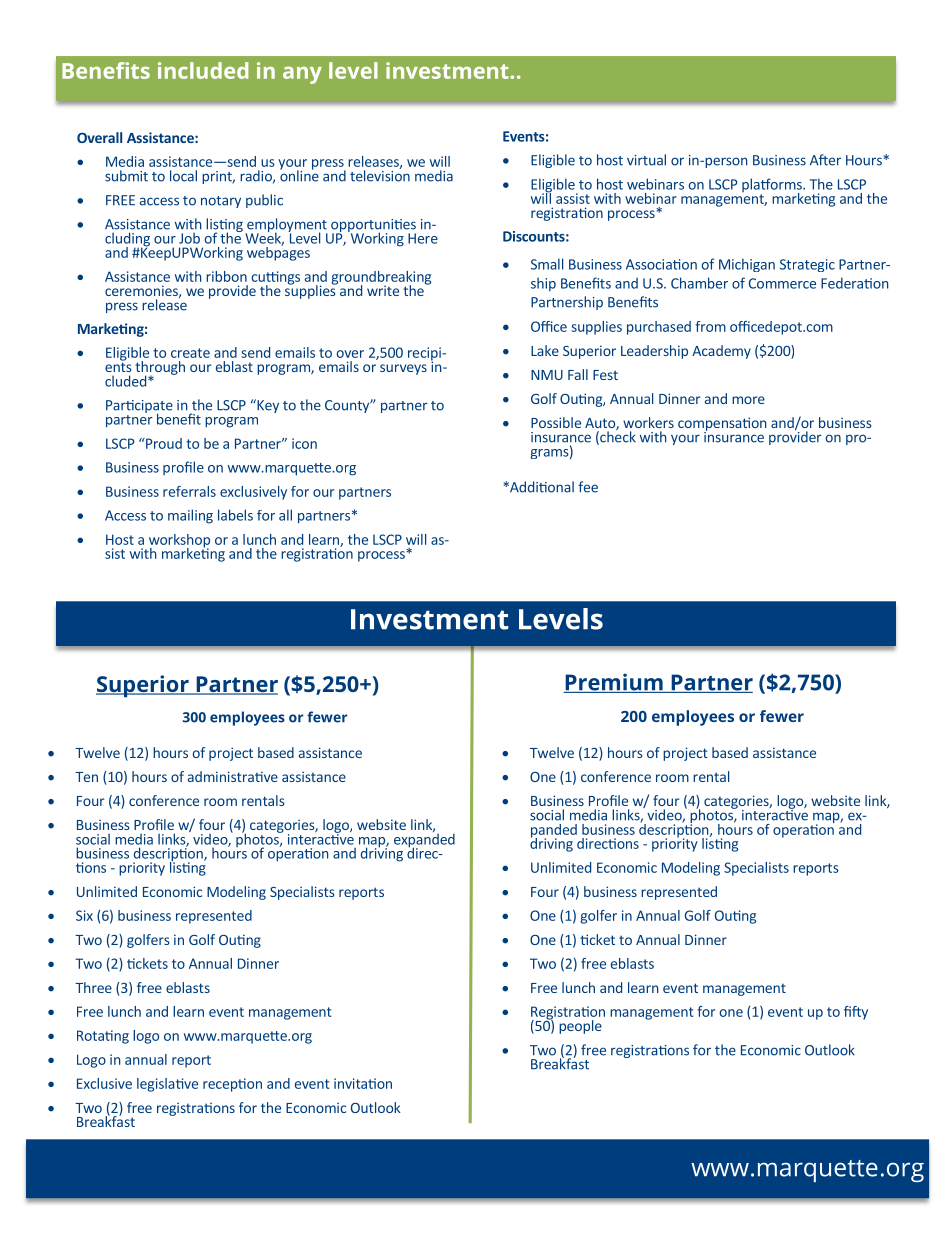 Image resolution: width=952 pixels, height=1233 pixels. Describe the element at coordinates (588, 487) in the screenshot. I see `fee` at that location.
